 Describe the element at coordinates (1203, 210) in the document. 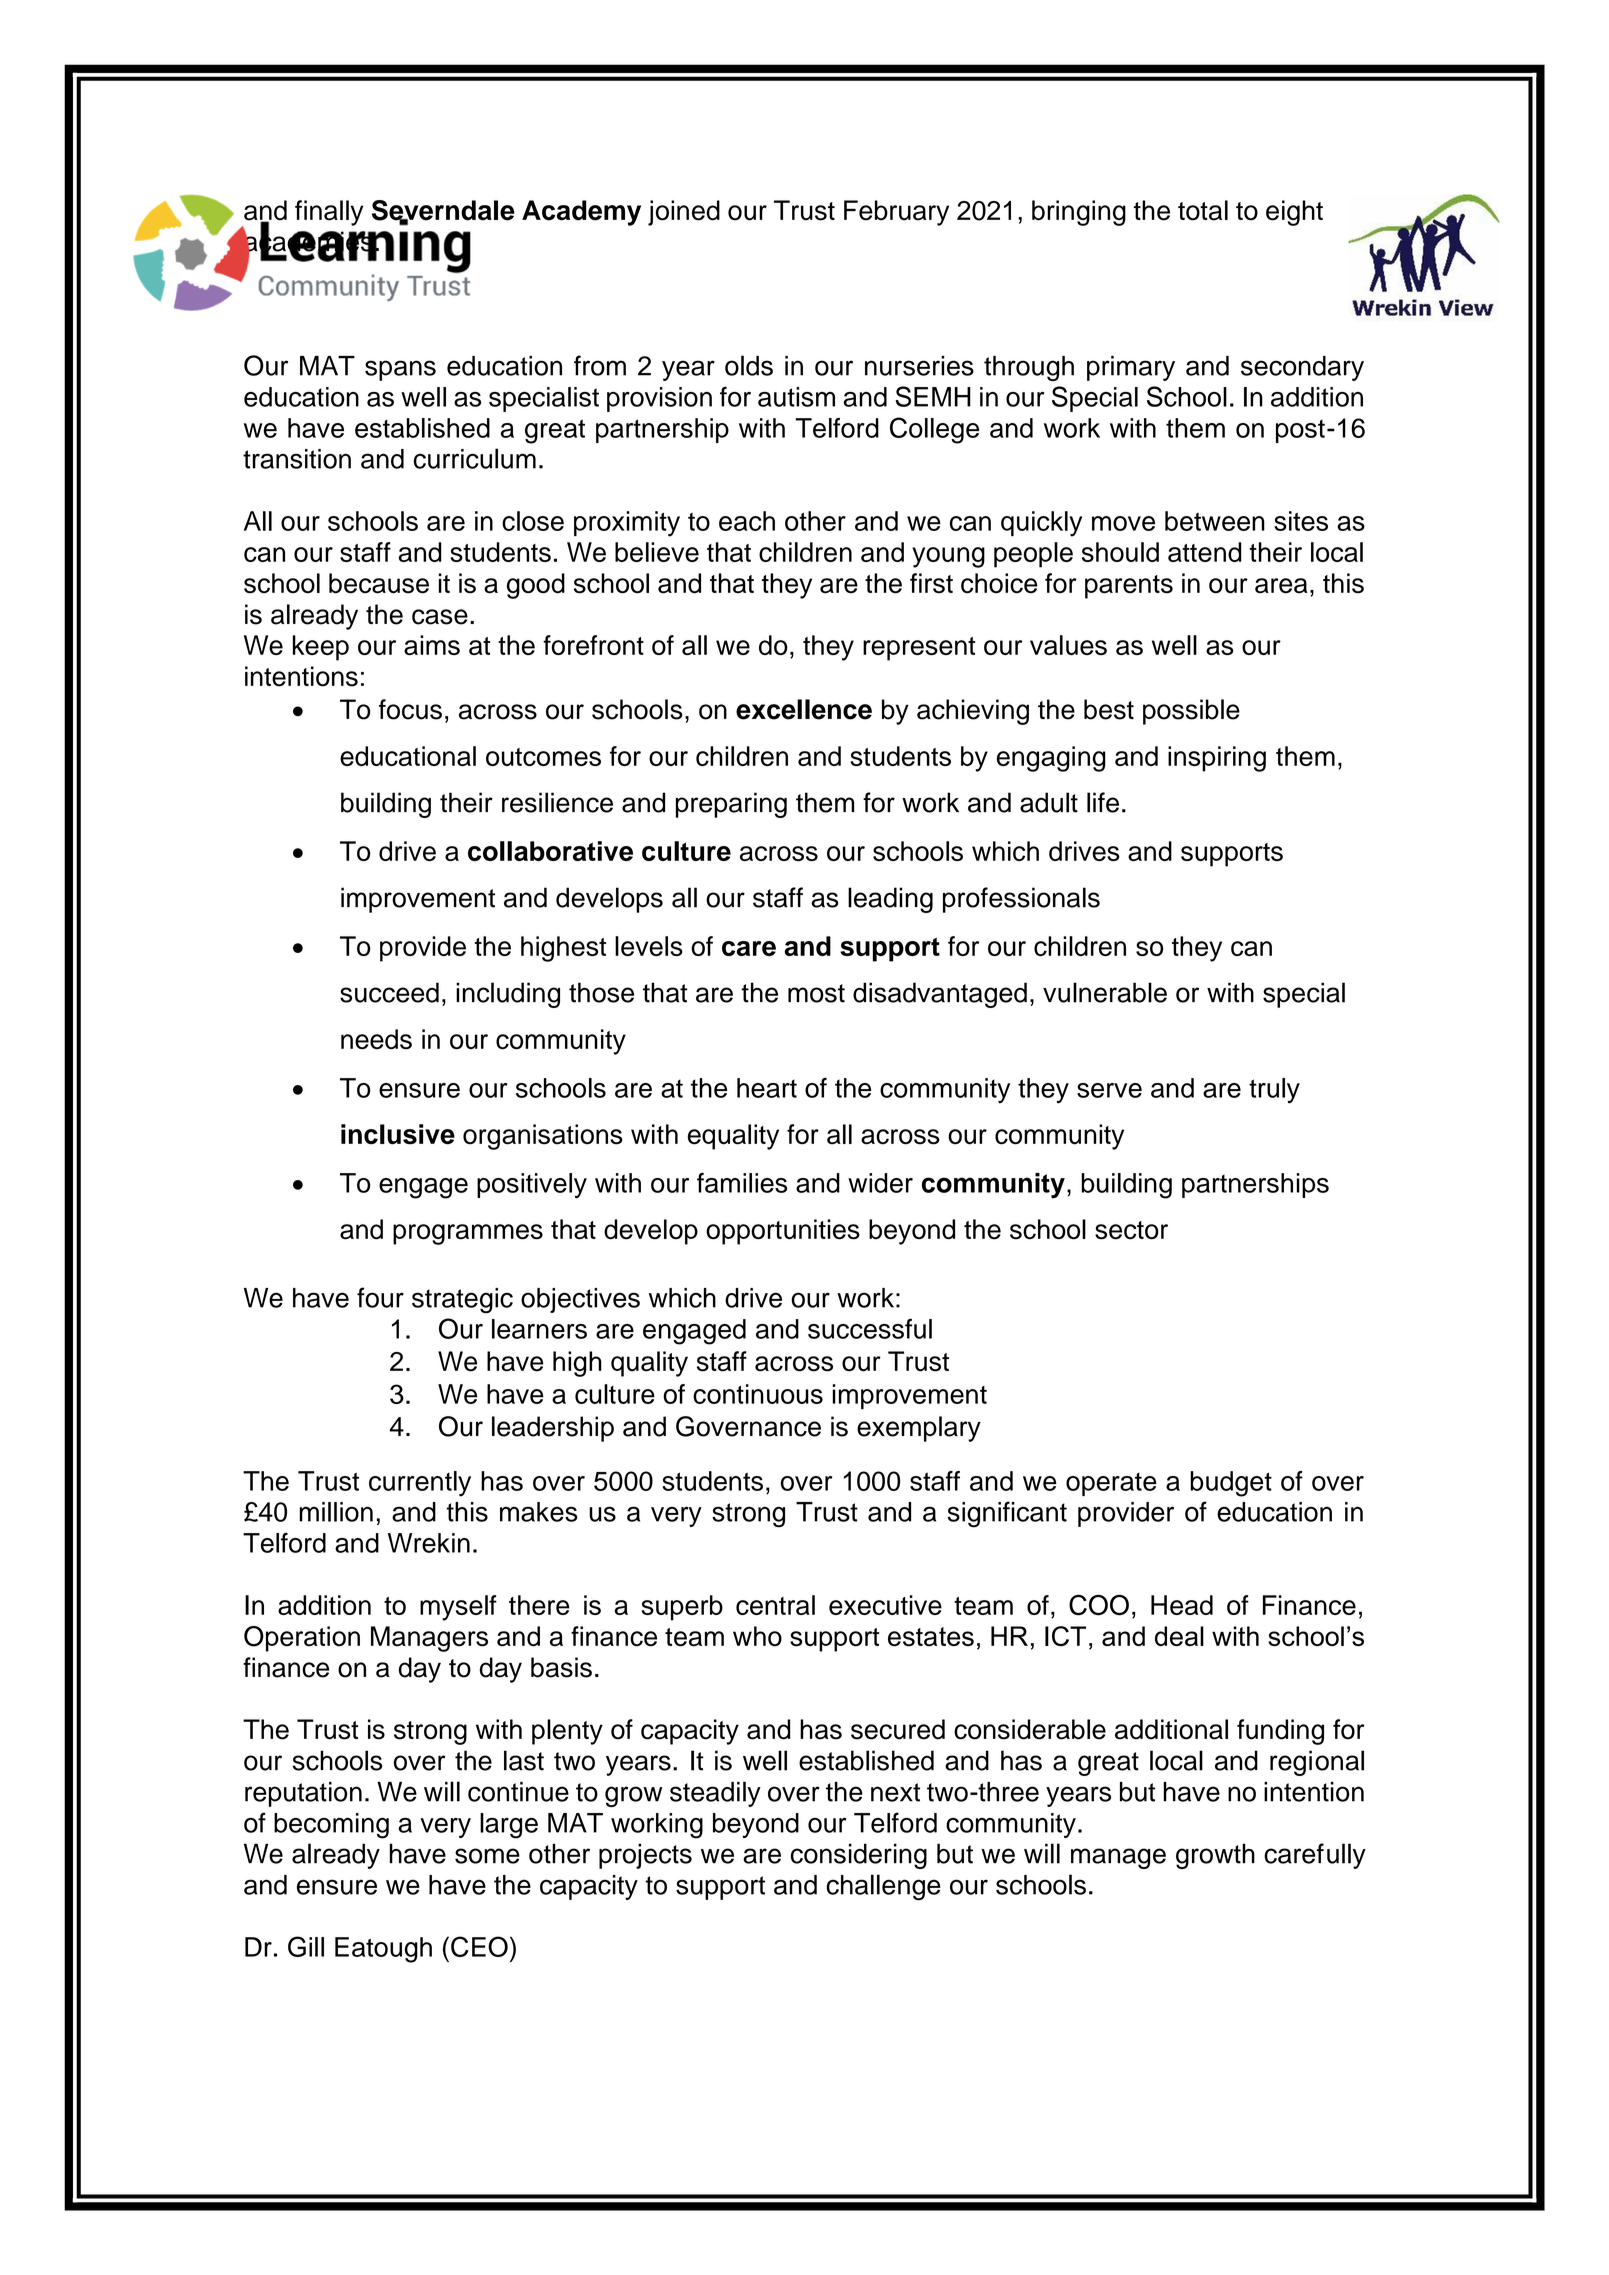

I see `total` at that location.
